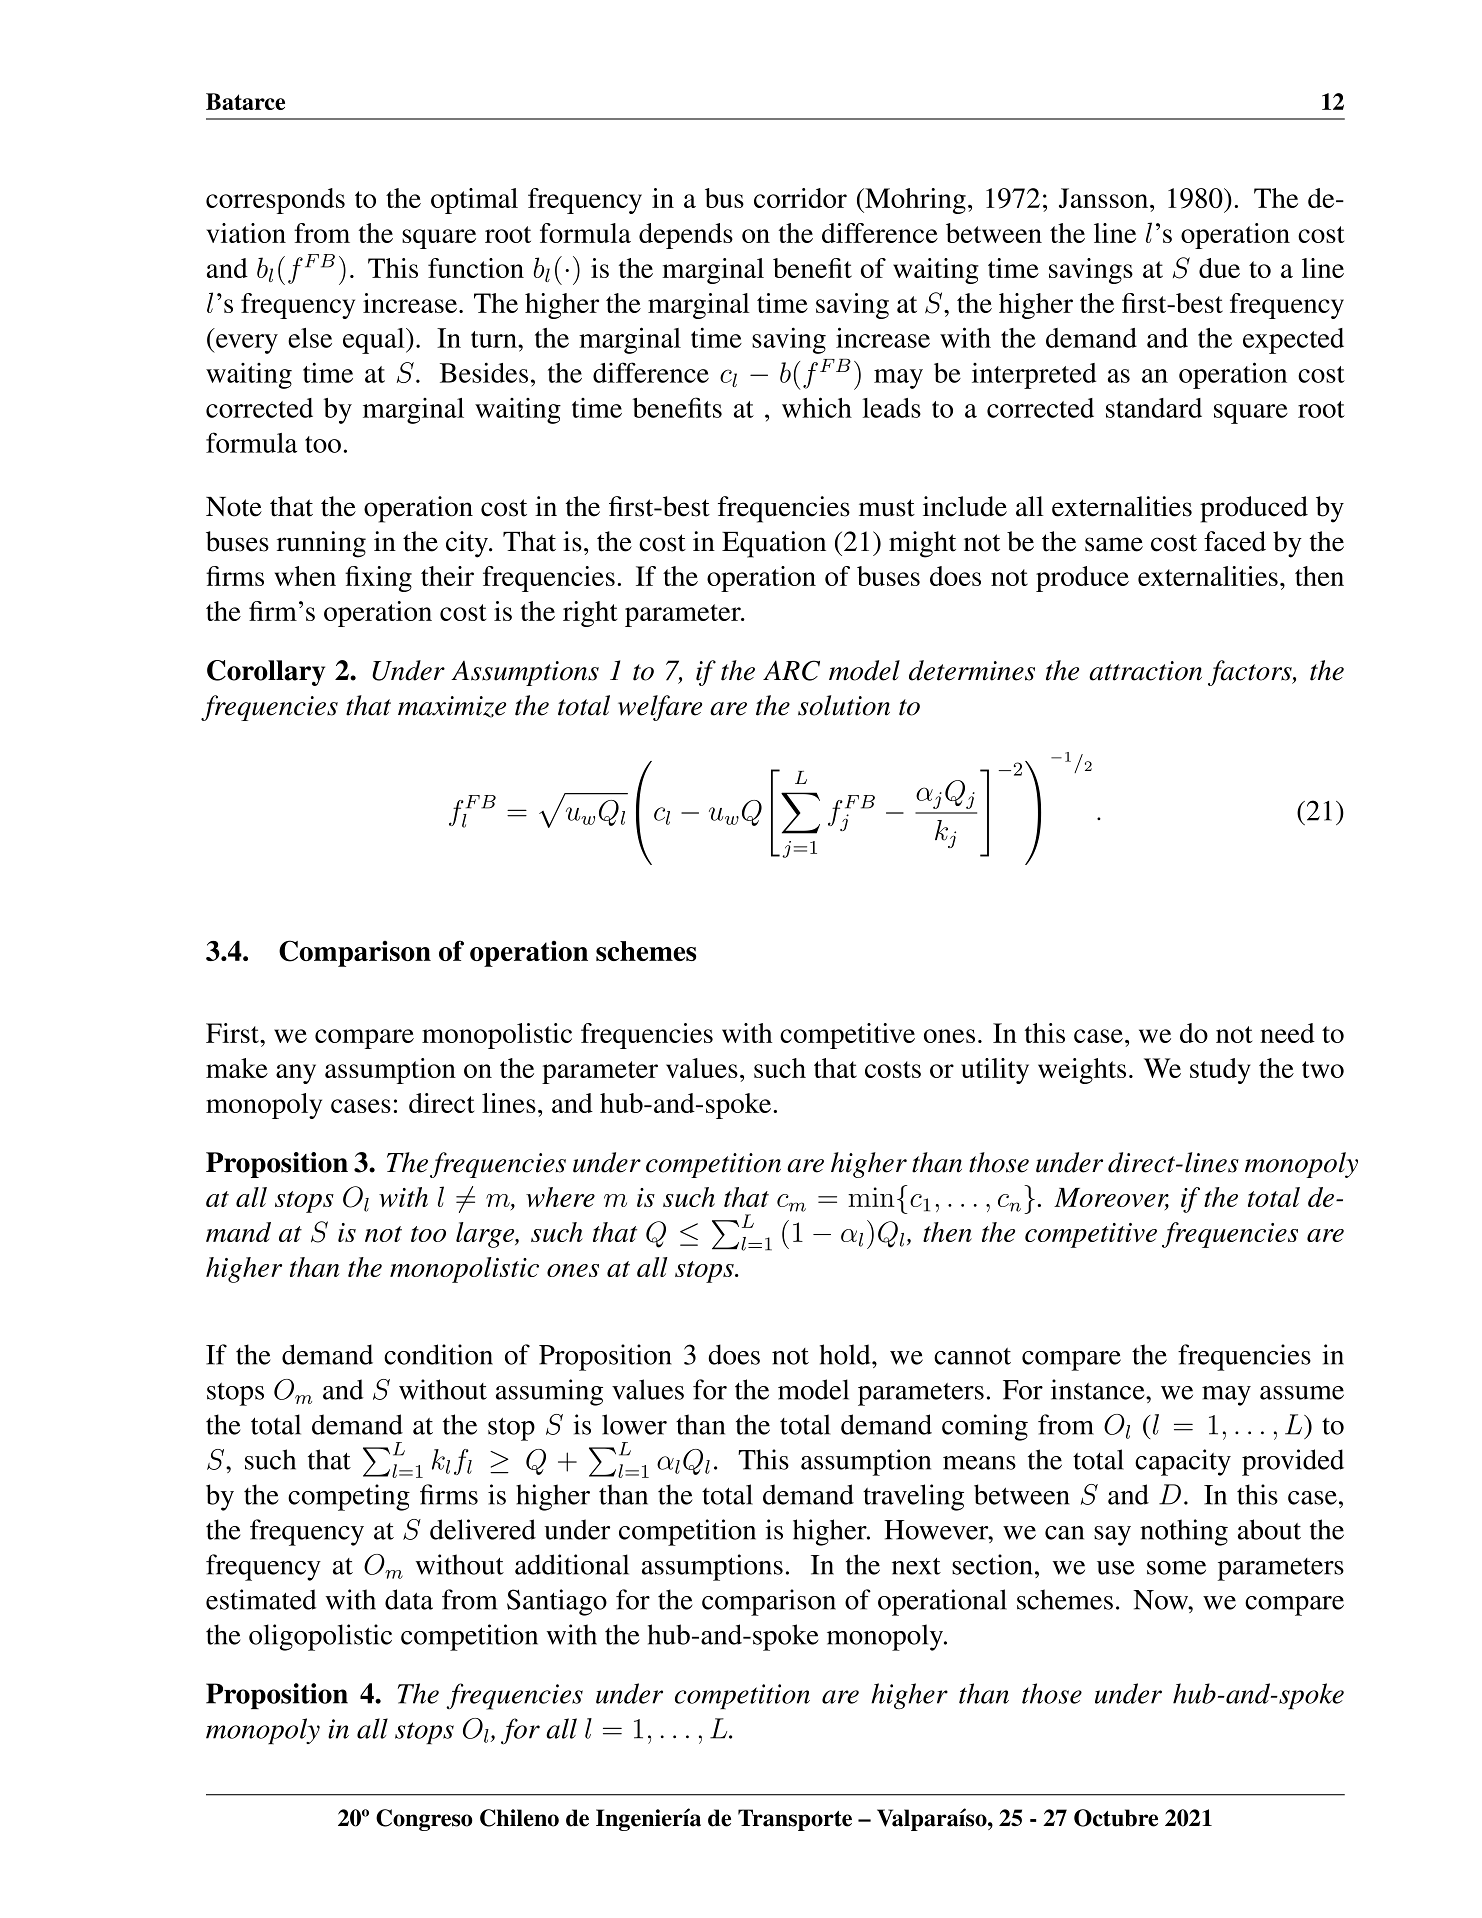  Describe the element at coordinates (800, 198) in the screenshot. I see `corridor` at that location.
